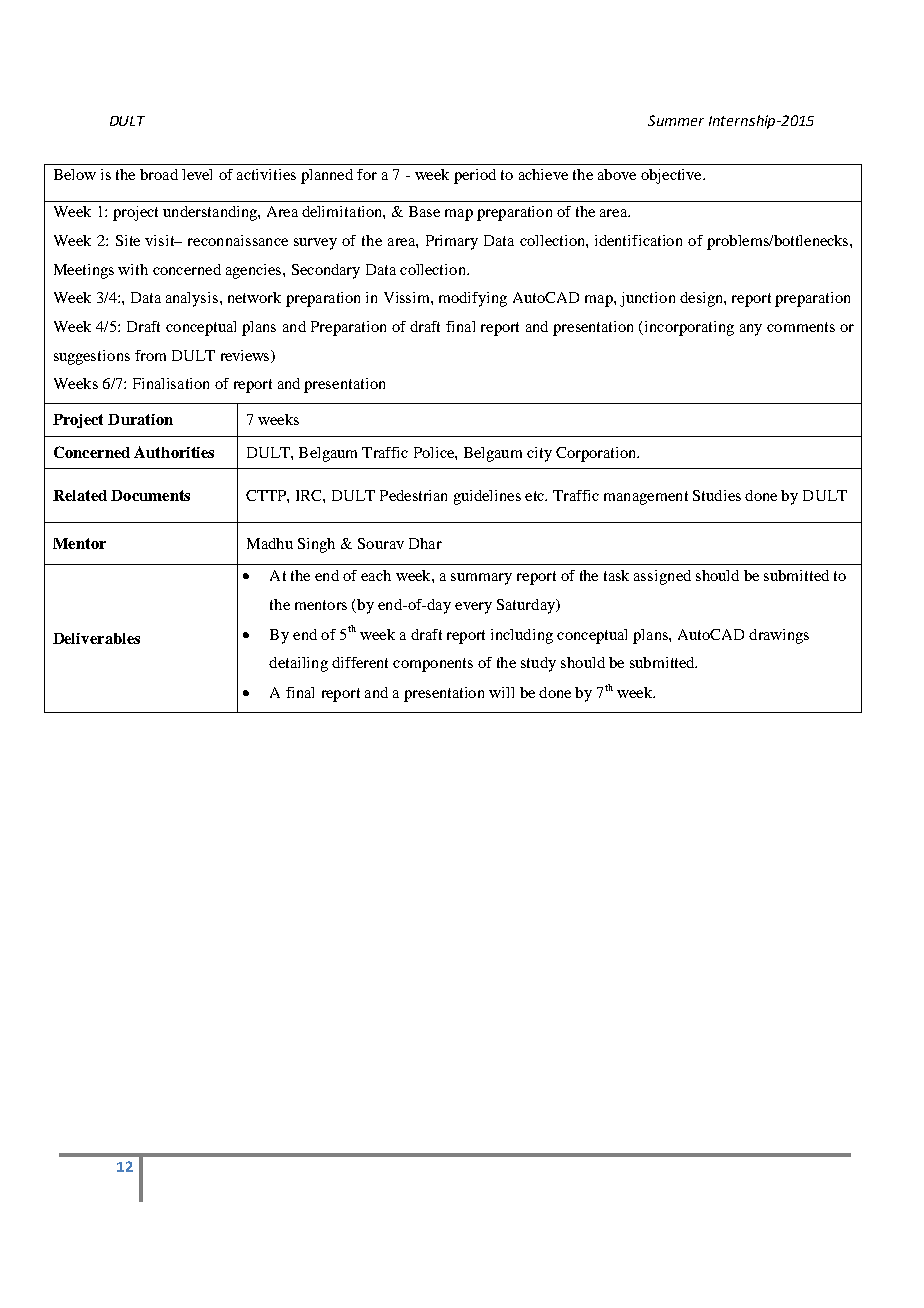 This screenshot has width=924, height=1308. What do you see at coordinates (481, 579) in the screenshot?
I see `summary` at bounding box center [481, 579].
